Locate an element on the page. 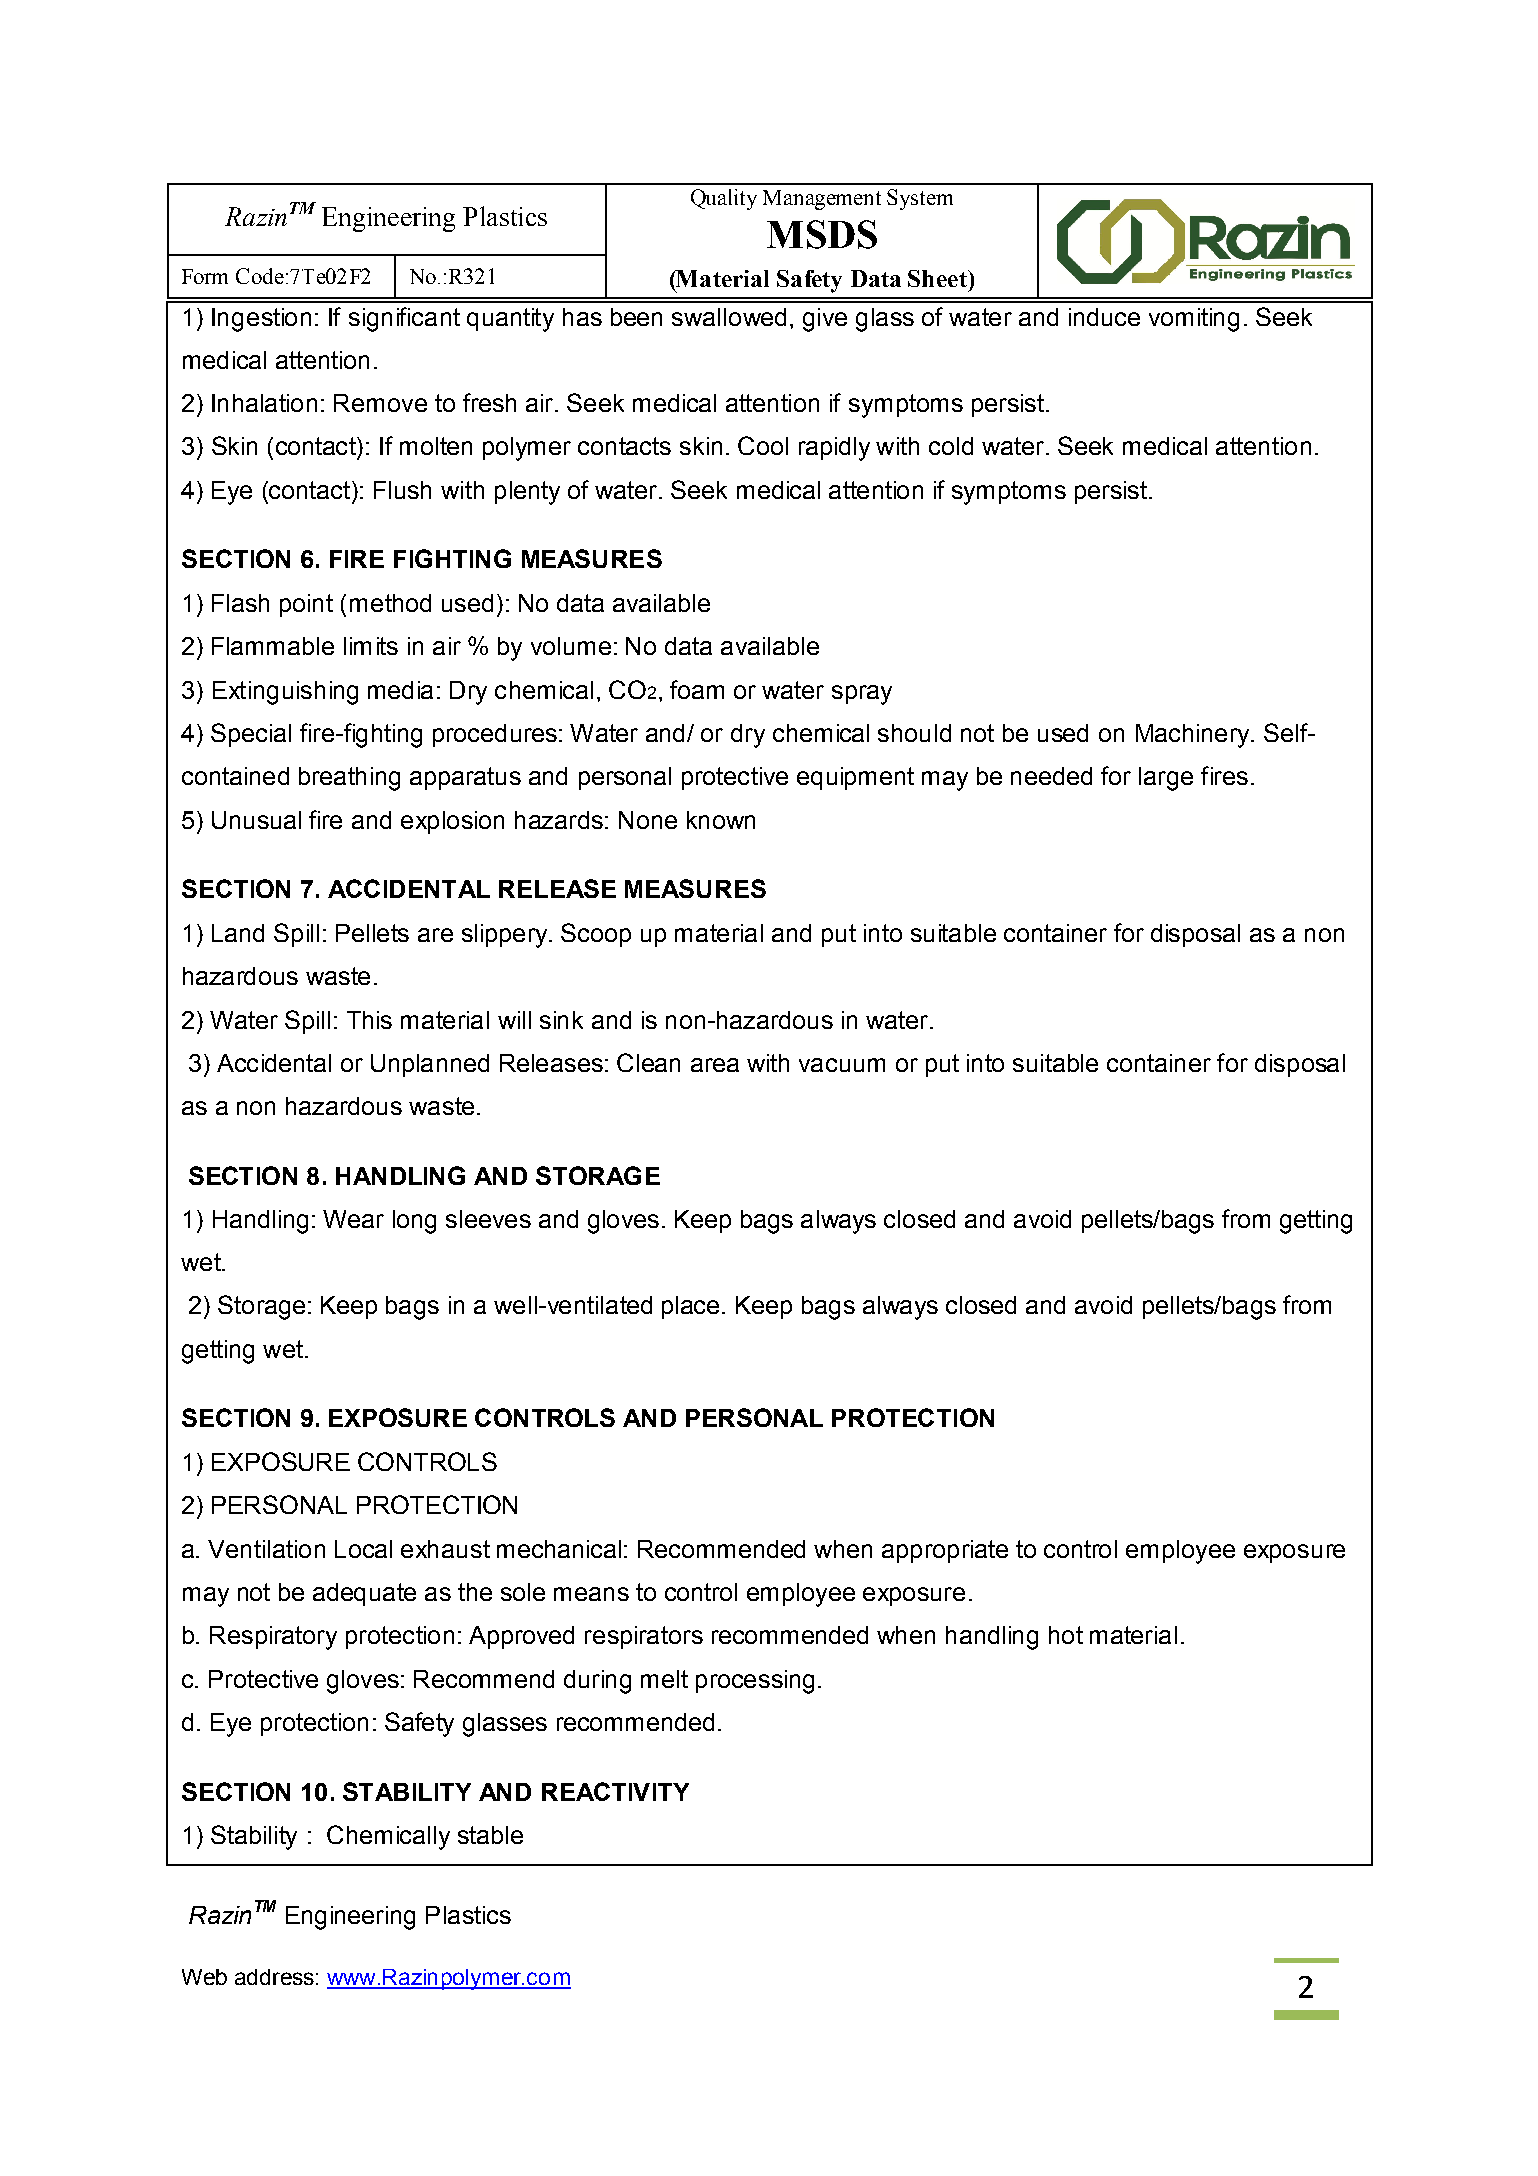 This document has width=1538, height=2176. address is located at coordinates (274, 1977).
